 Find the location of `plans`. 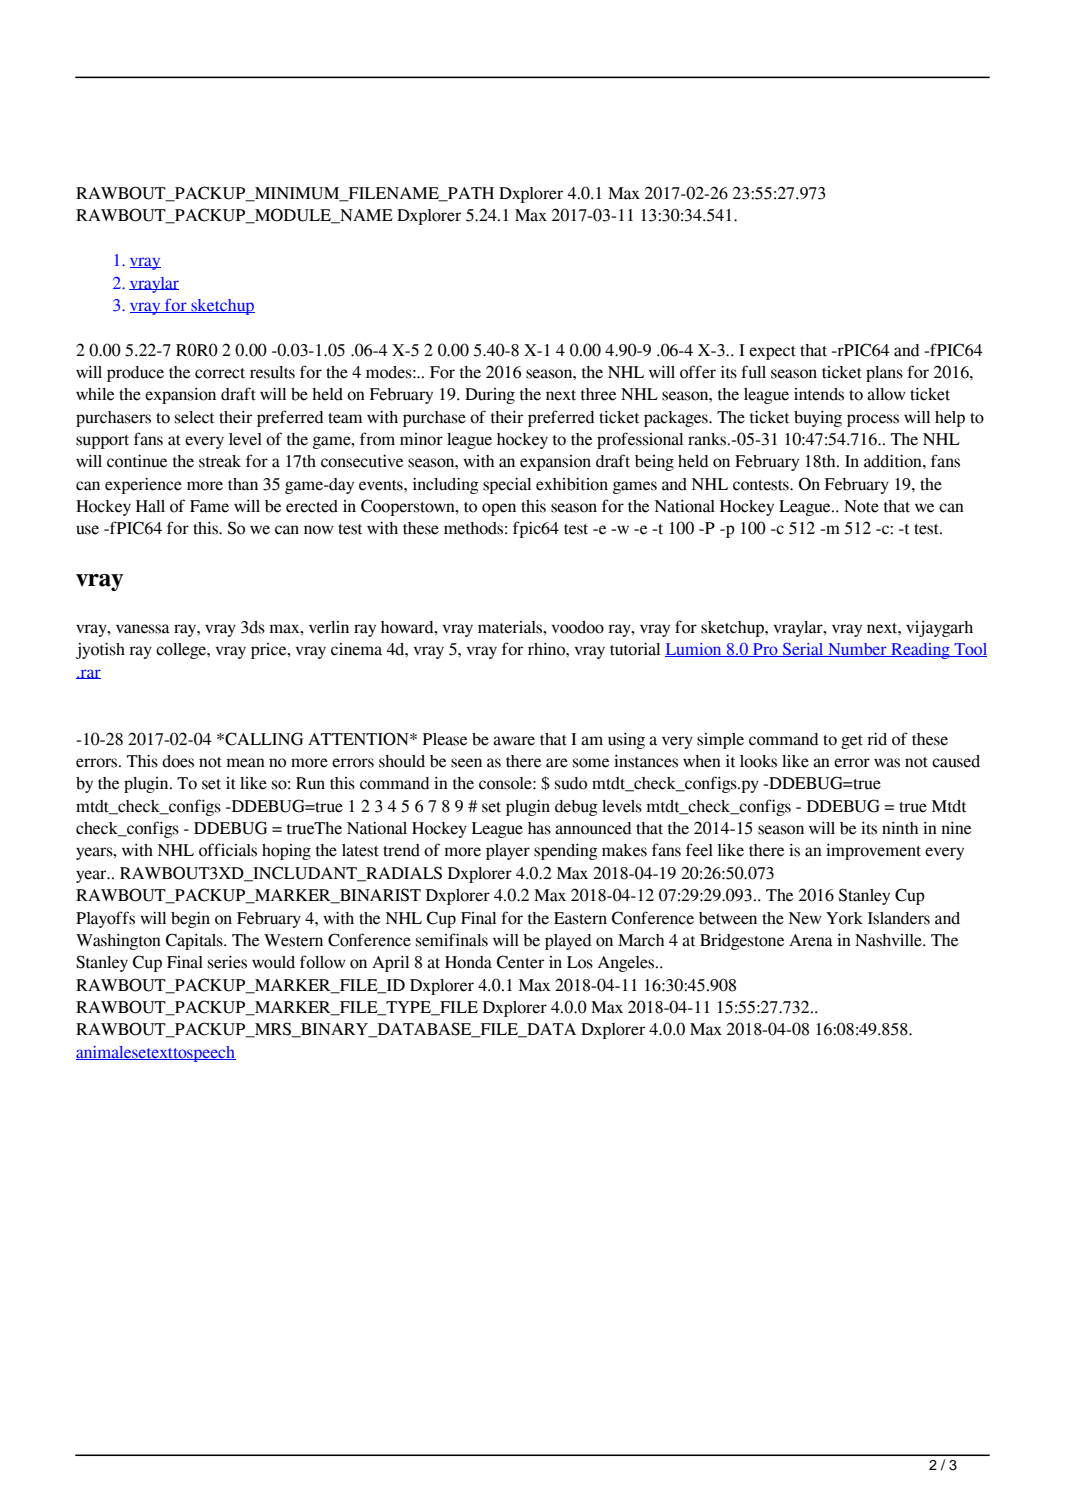

plans is located at coordinates (884, 374).
